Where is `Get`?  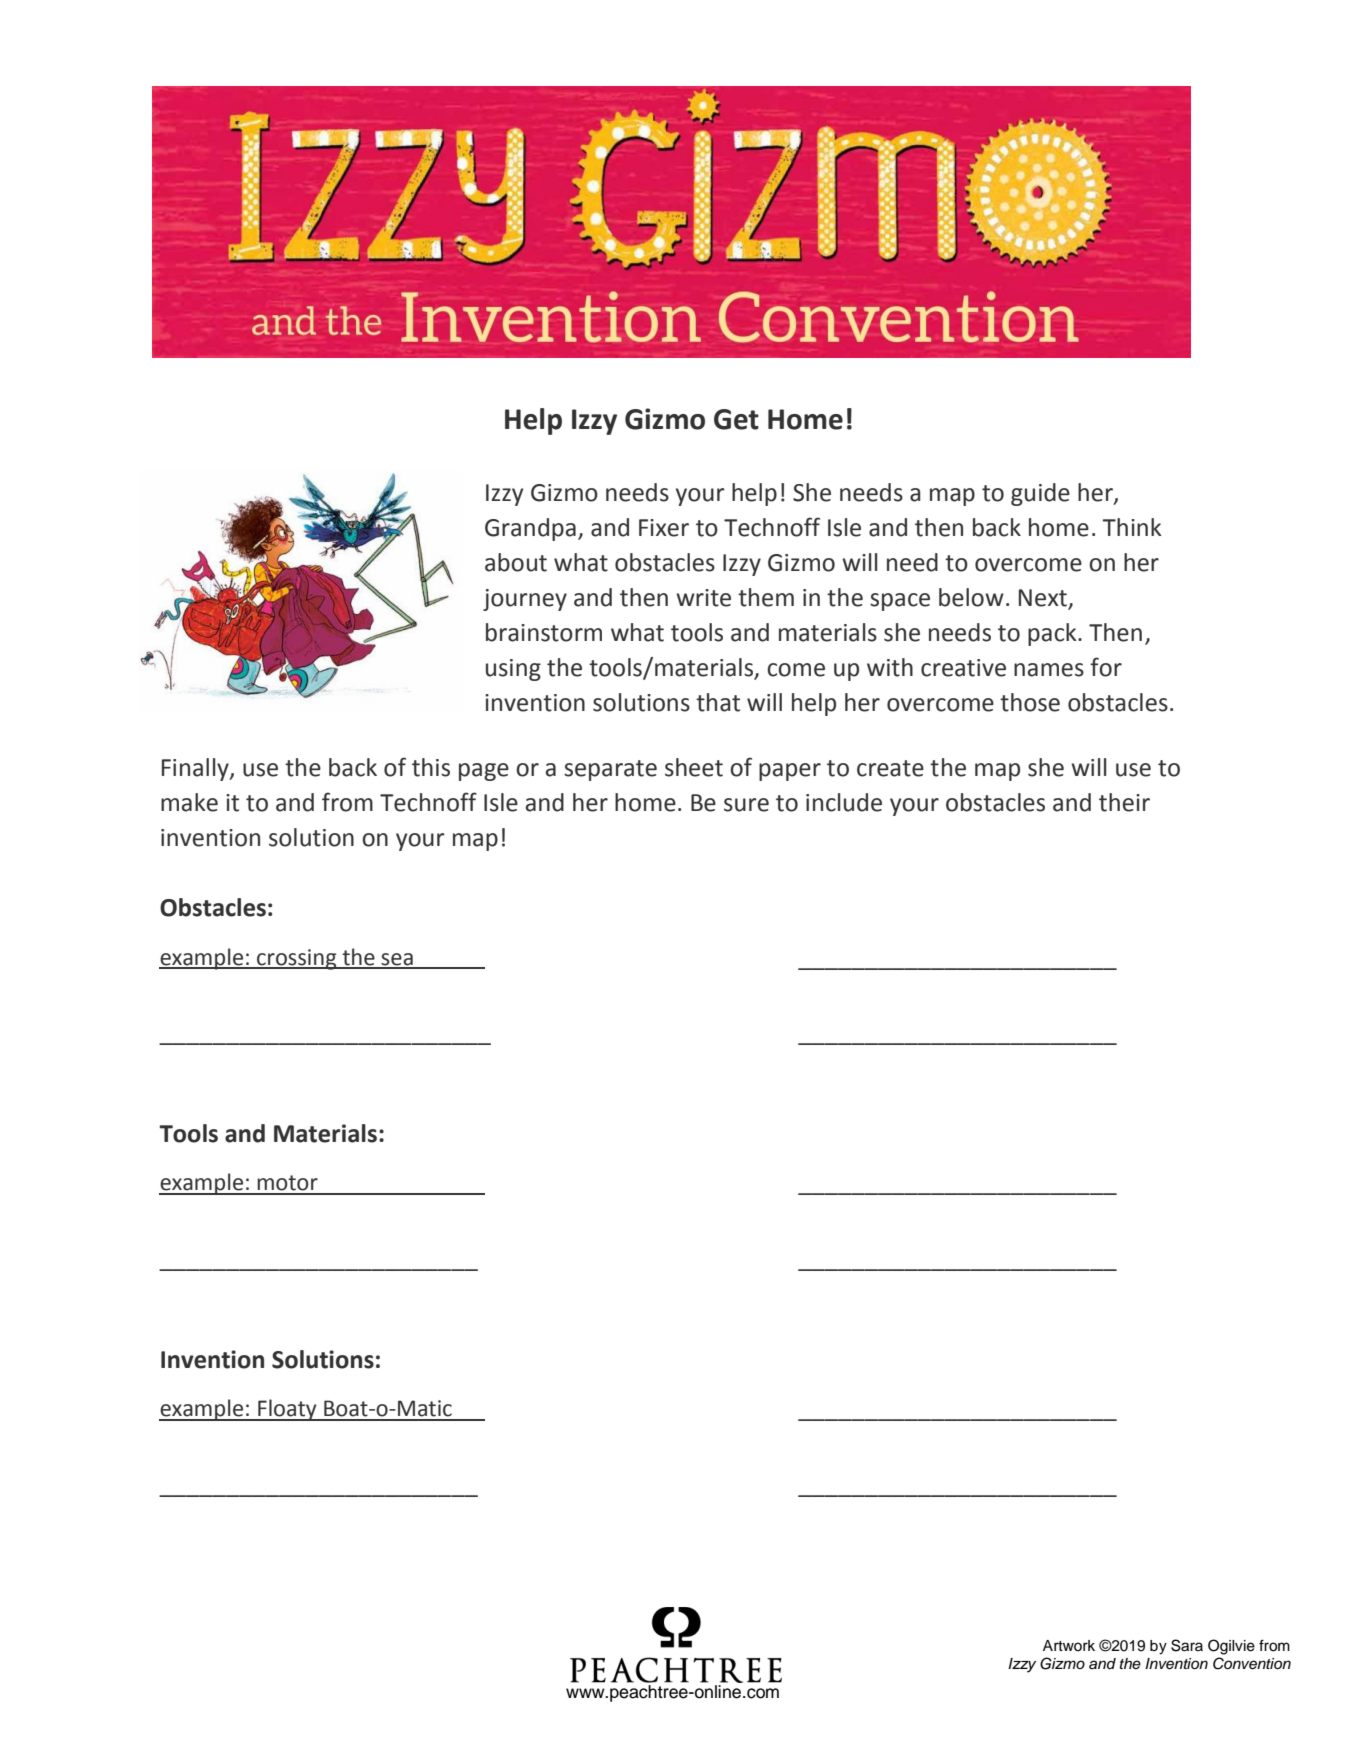 Get is located at coordinates (736, 419).
